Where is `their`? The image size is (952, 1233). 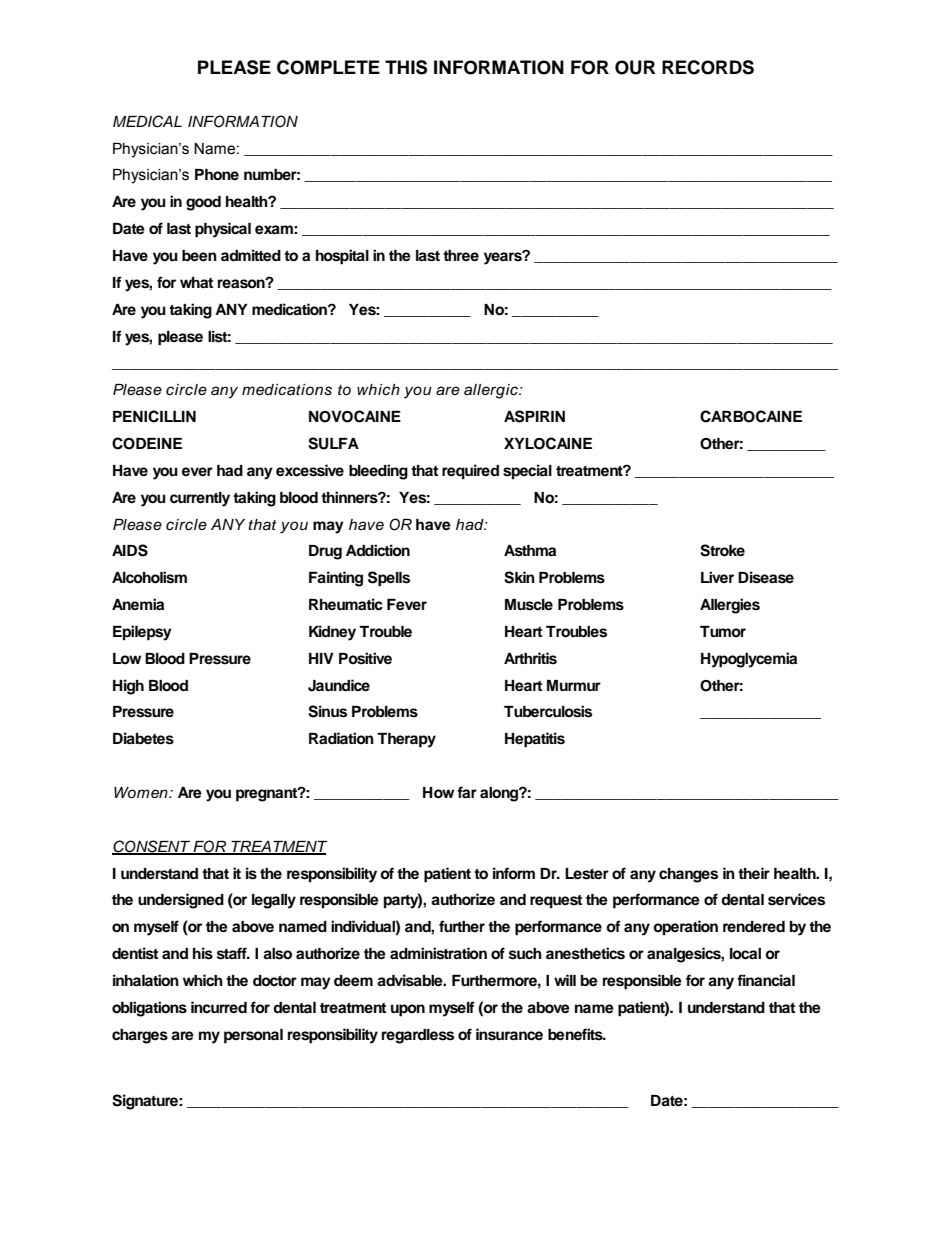 their is located at coordinates (754, 873).
